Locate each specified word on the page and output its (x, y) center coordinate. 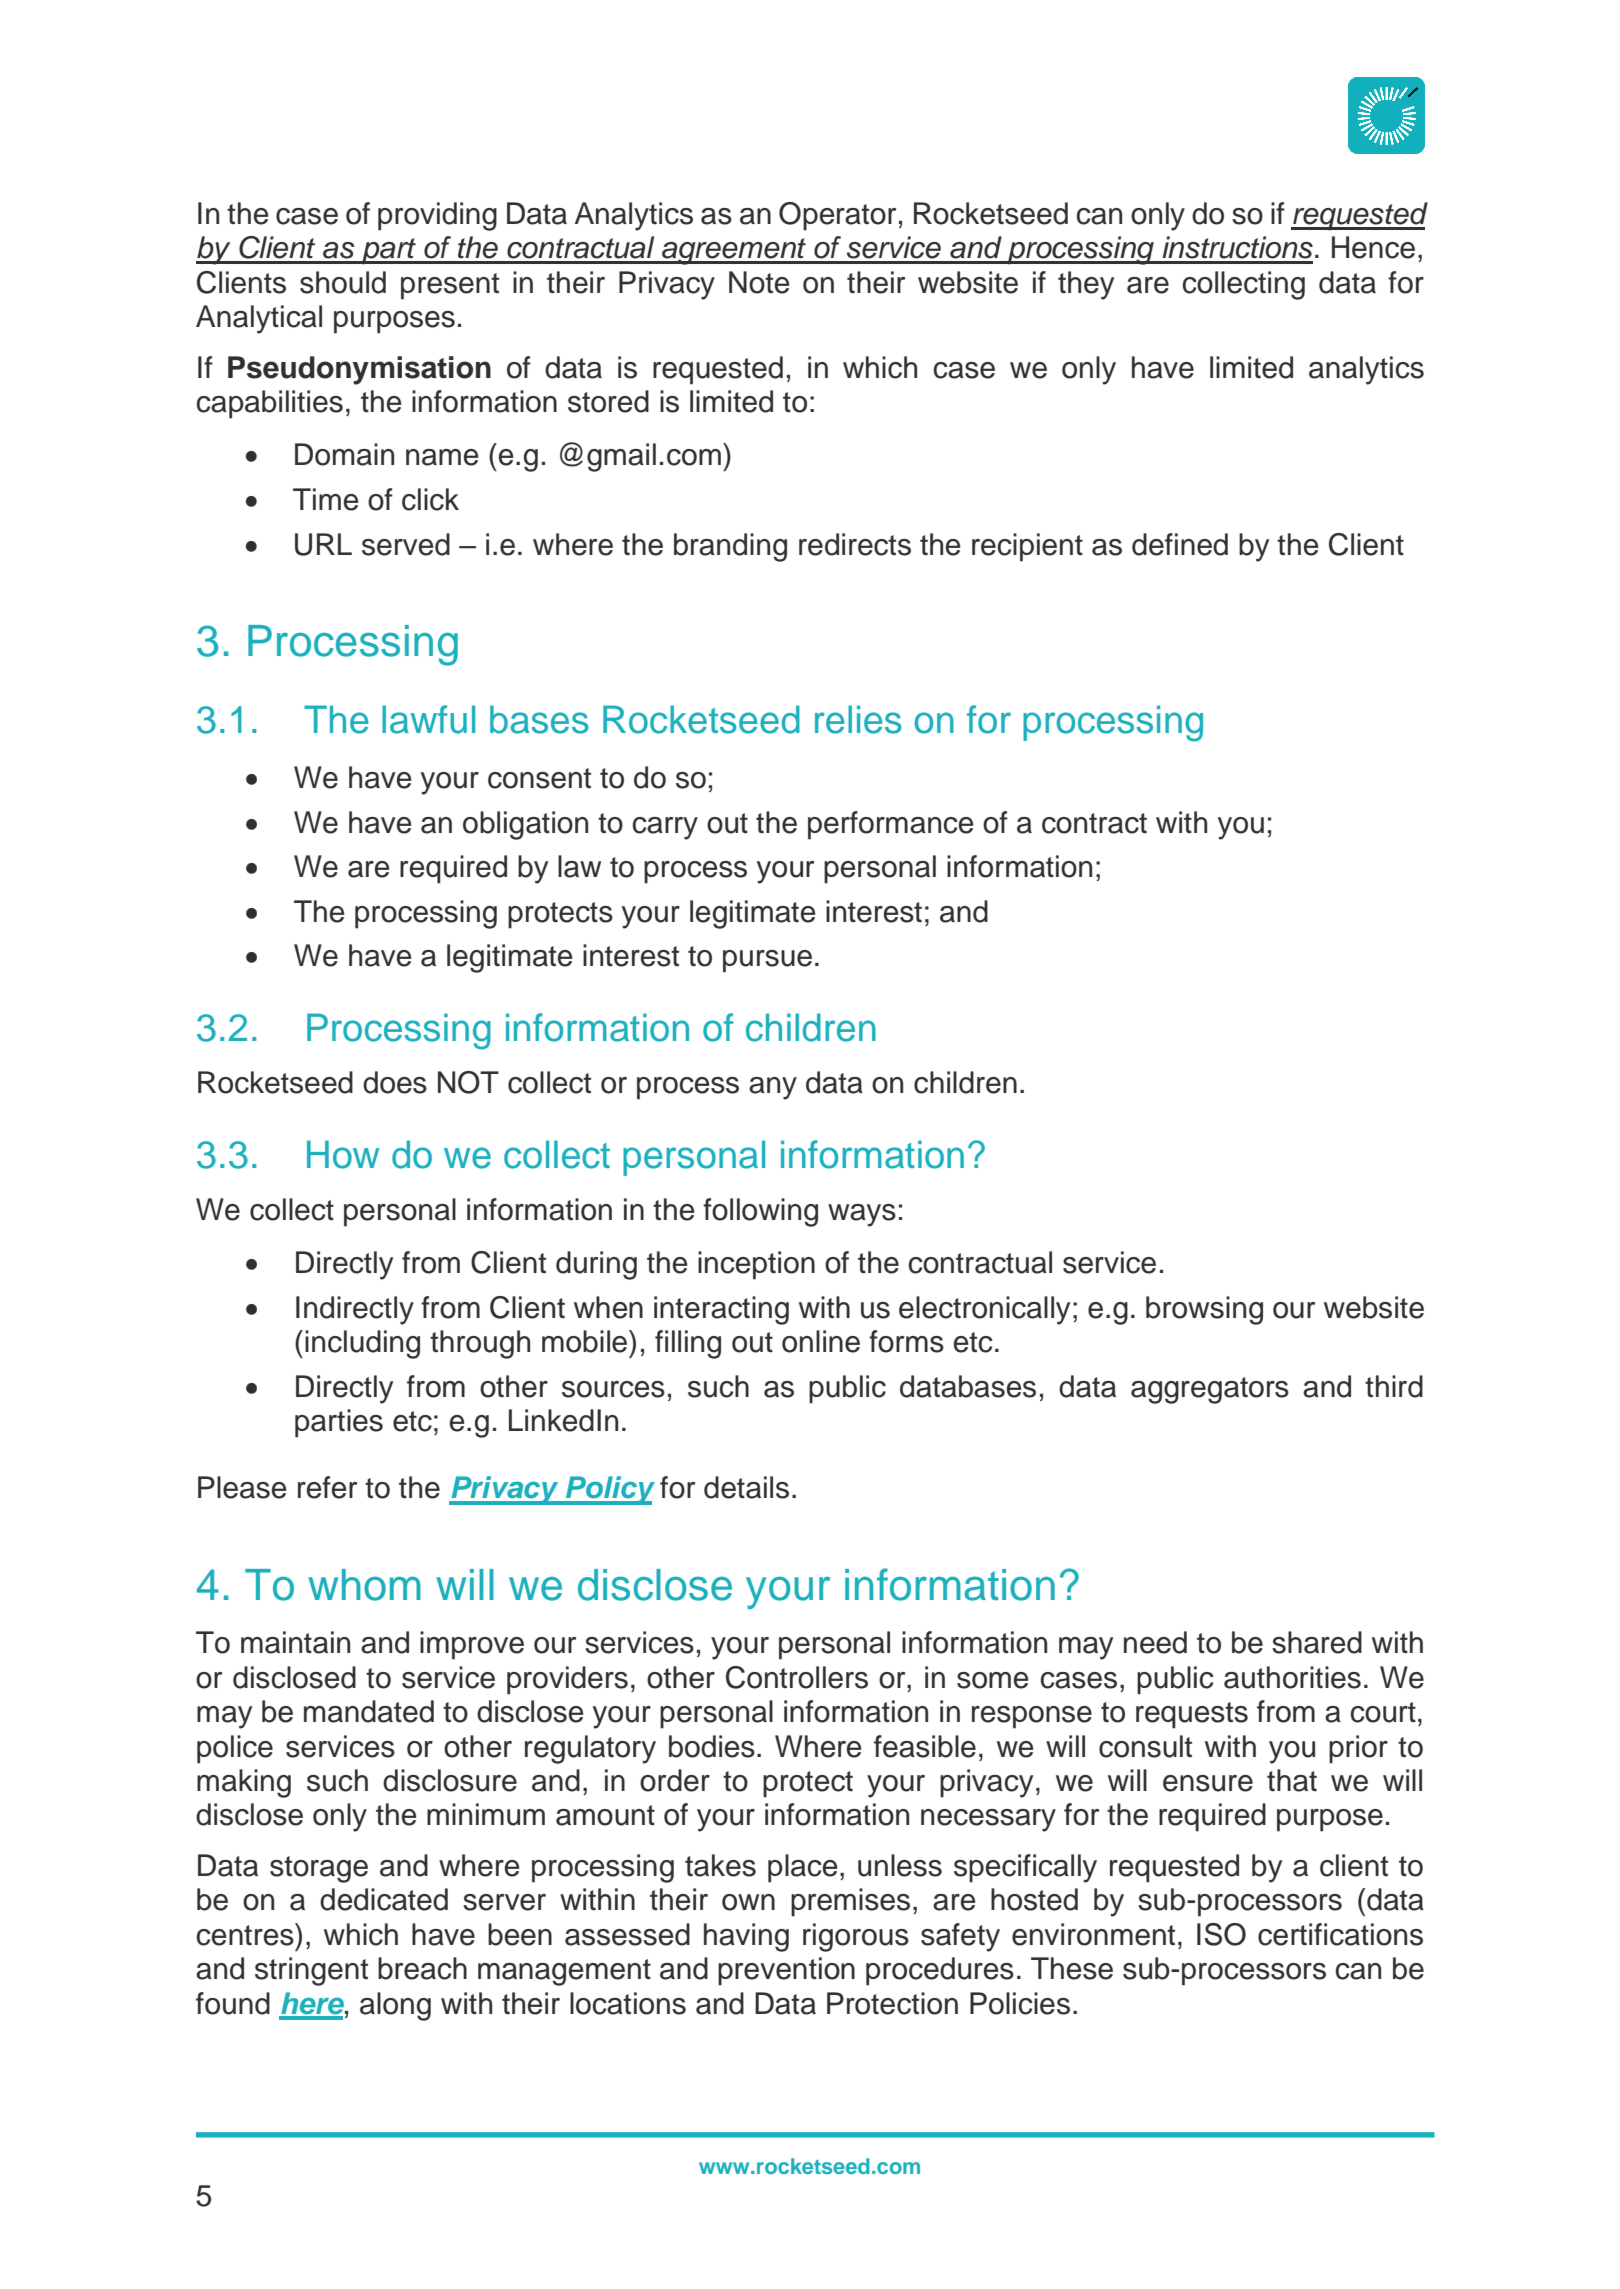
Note (759, 282)
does (395, 1082)
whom (364, 1585)
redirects (855, 544)
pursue (767, 961)
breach (422, 1968)
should (343, 282)
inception (756, 1265)
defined (1180, 544)
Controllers (797, 1677)
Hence (1373, 247)
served (406, 544)
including (362, 1344)
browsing (1204, 1310)
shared (1317, 1642)
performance (890, 825)
